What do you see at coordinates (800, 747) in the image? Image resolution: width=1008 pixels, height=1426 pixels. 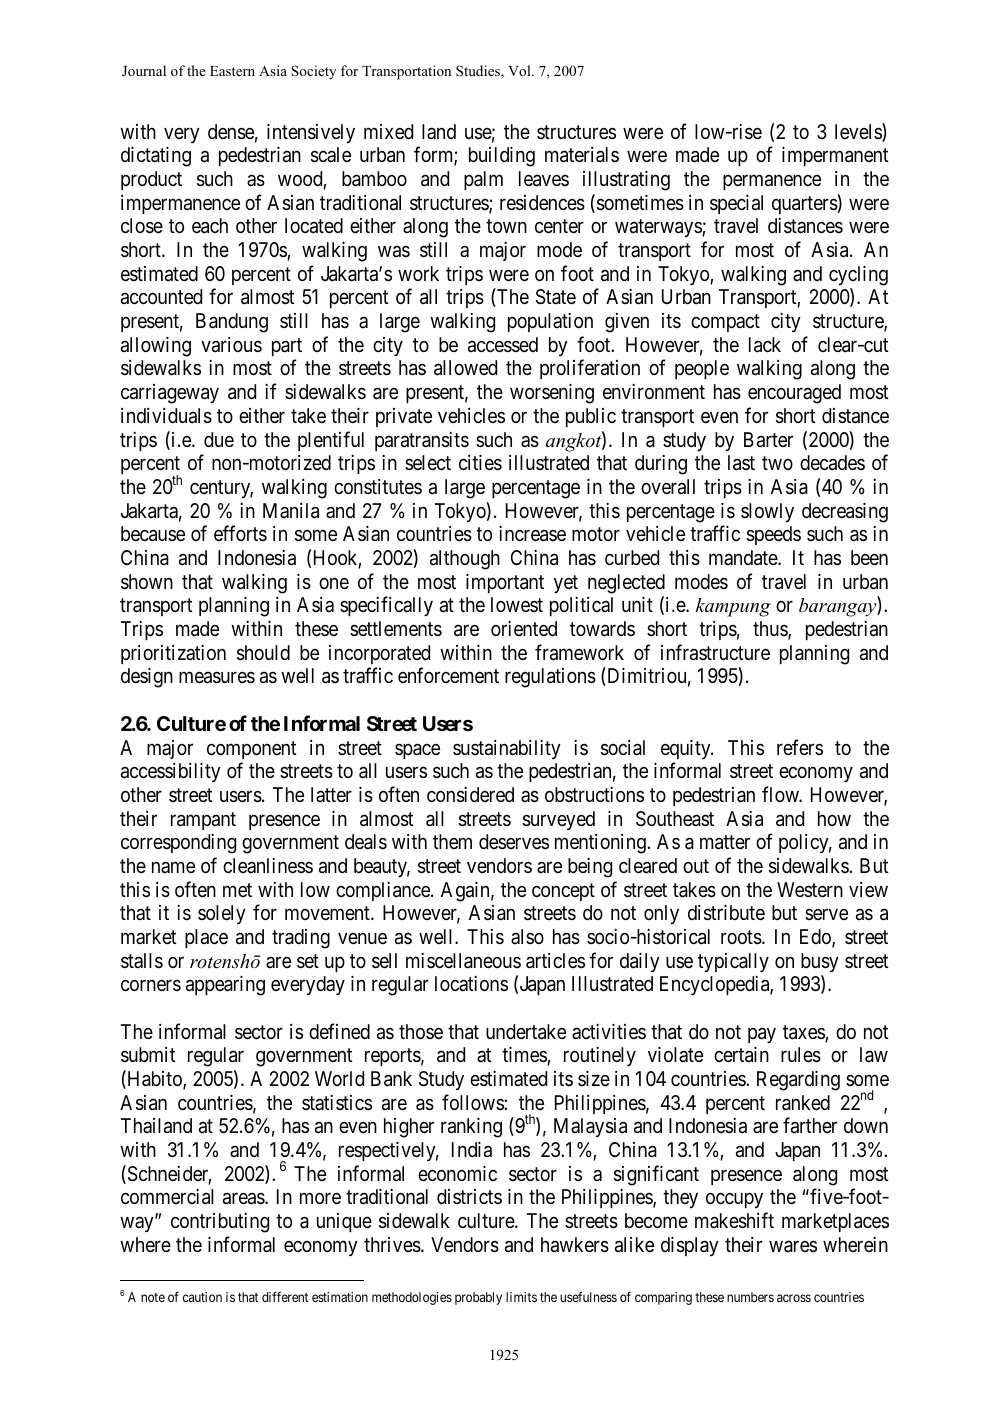 I see `refers` at bounding box center [800, 747].
